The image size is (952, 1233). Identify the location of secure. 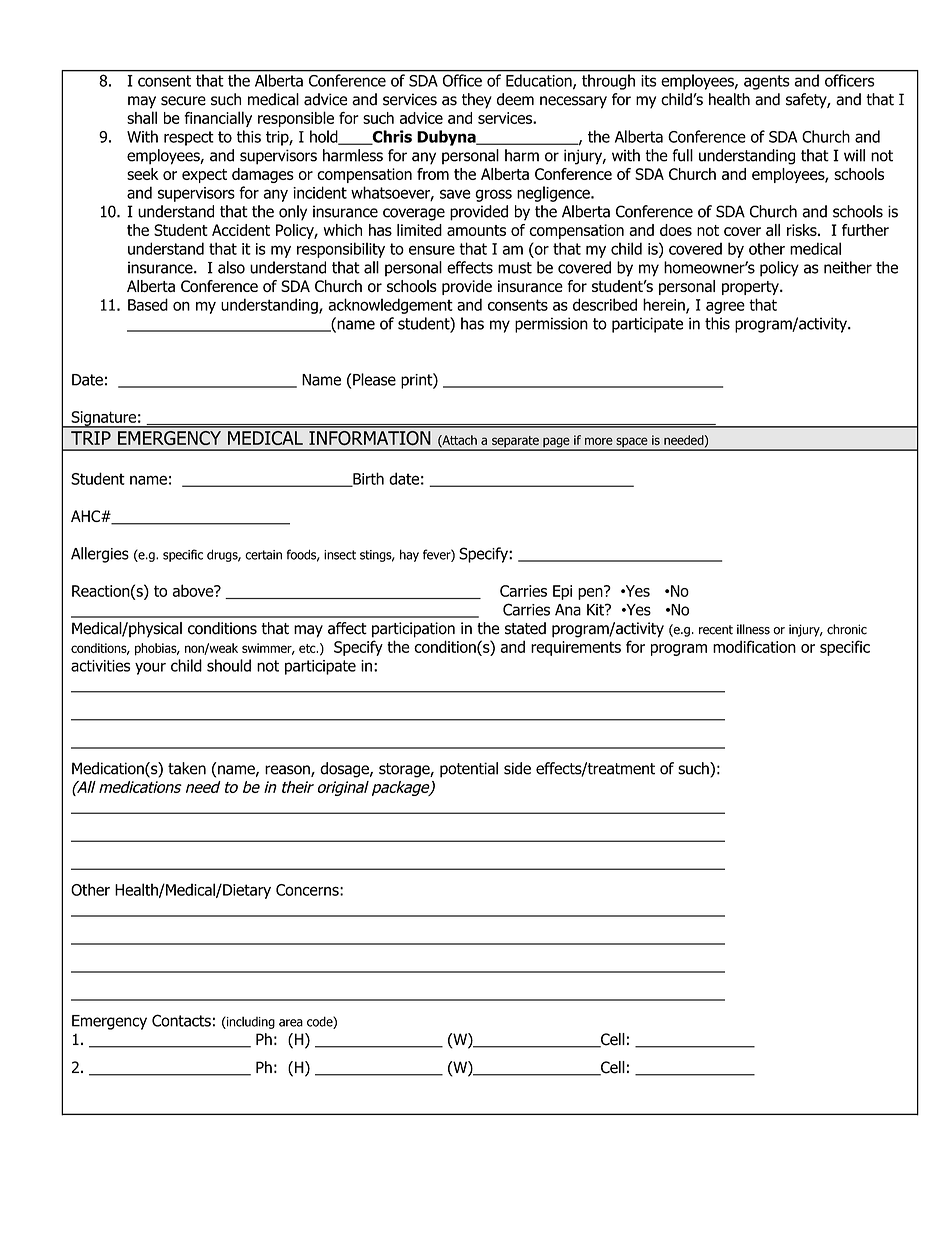
(183, 101).
